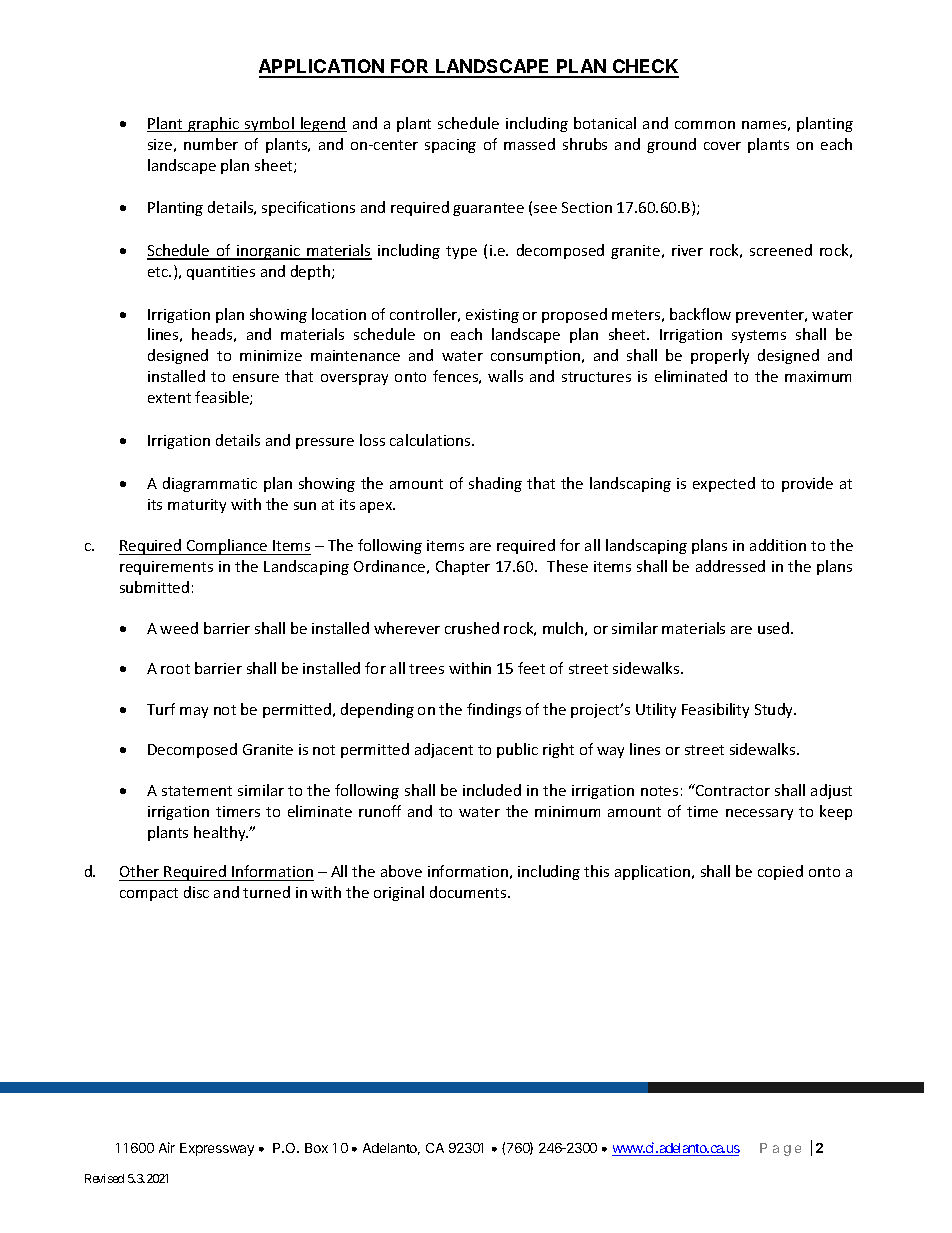 The image size is (952, 1233). I want to click on may, so click(194, 712).
